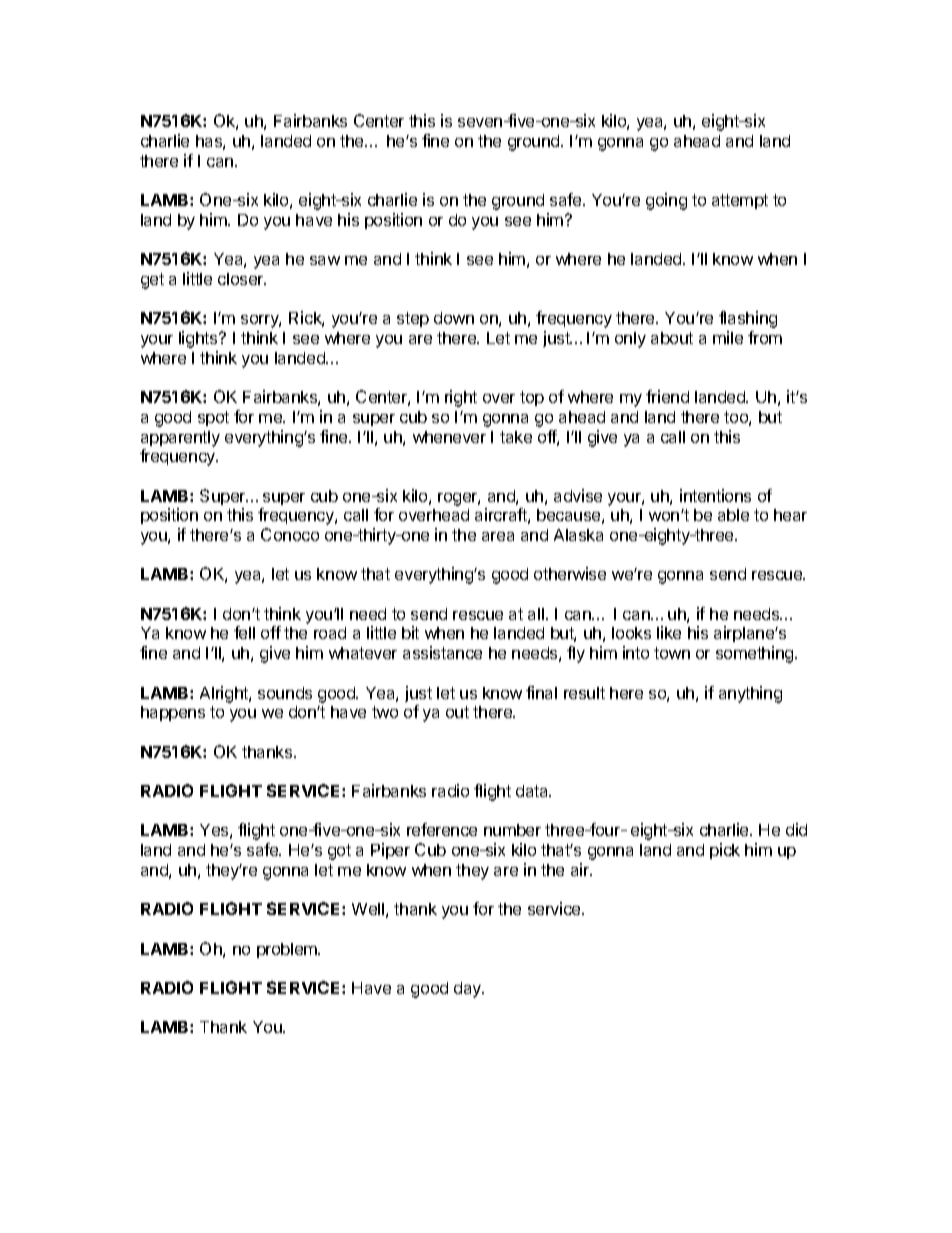  I want to click on closer, so click(242, 279).
